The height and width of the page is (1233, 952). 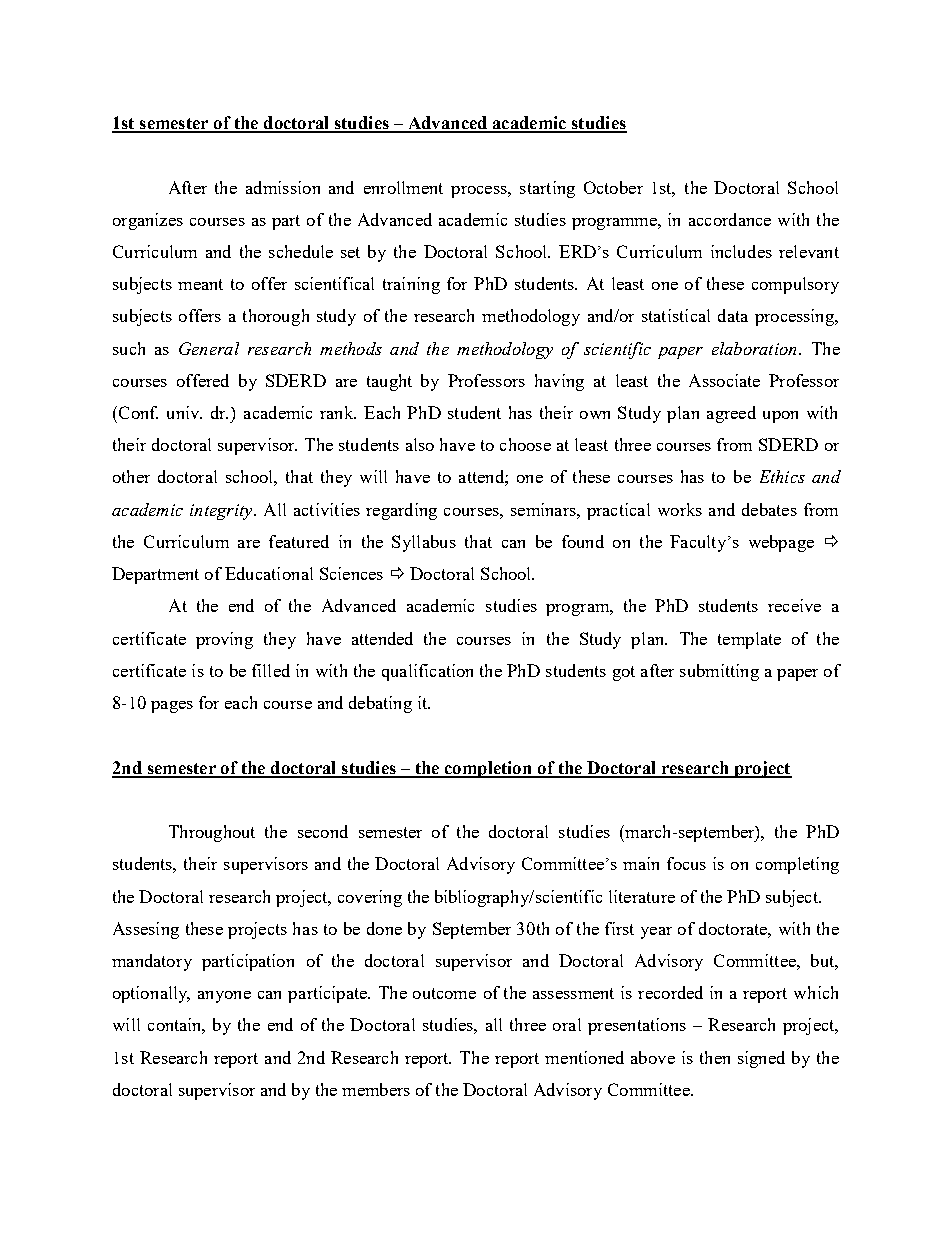 What do you see at coordinates (686, 863) in the page?
I see `focus` at bounding box center [686, 863].
